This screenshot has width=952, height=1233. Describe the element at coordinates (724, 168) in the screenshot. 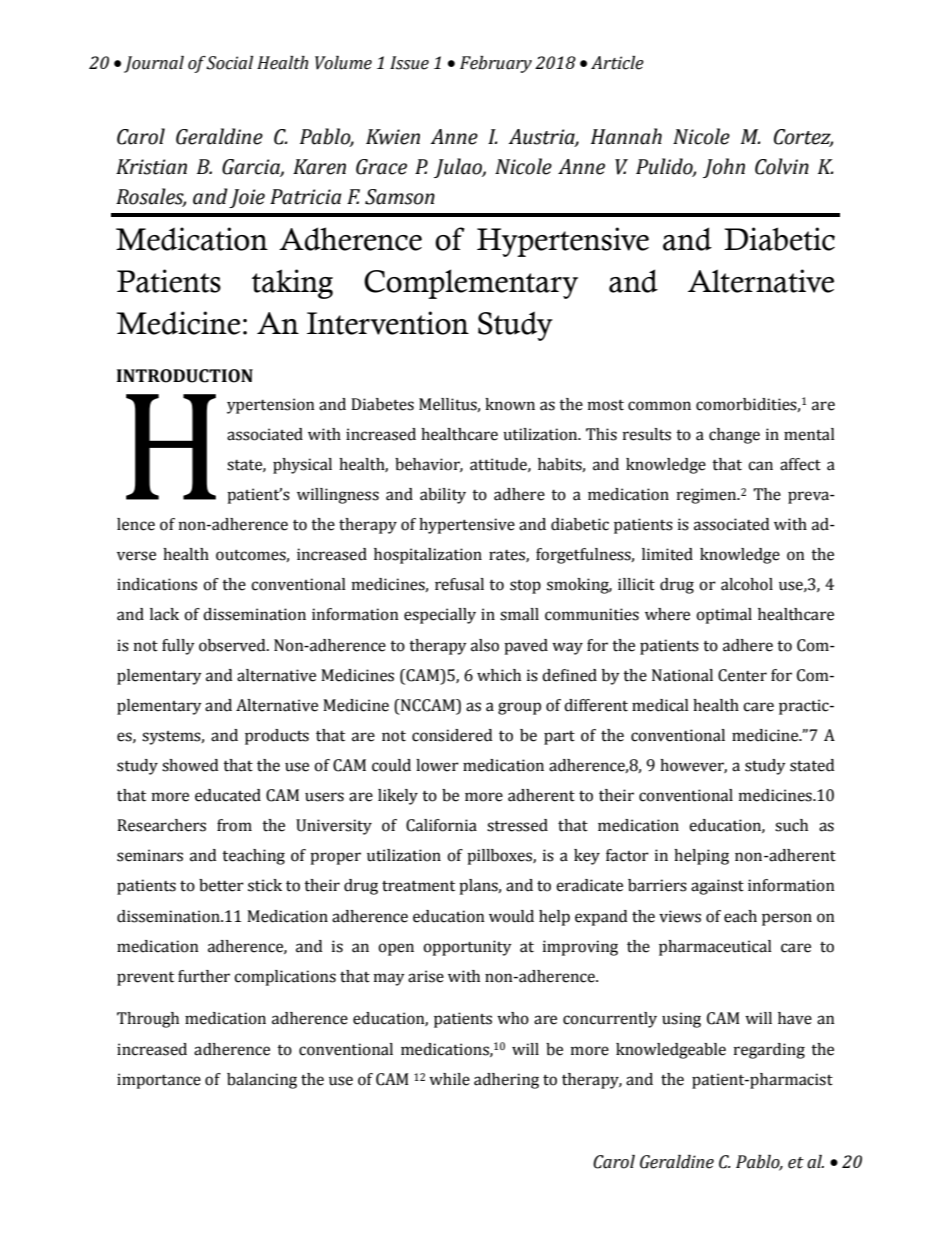

I see `John` at that location.
